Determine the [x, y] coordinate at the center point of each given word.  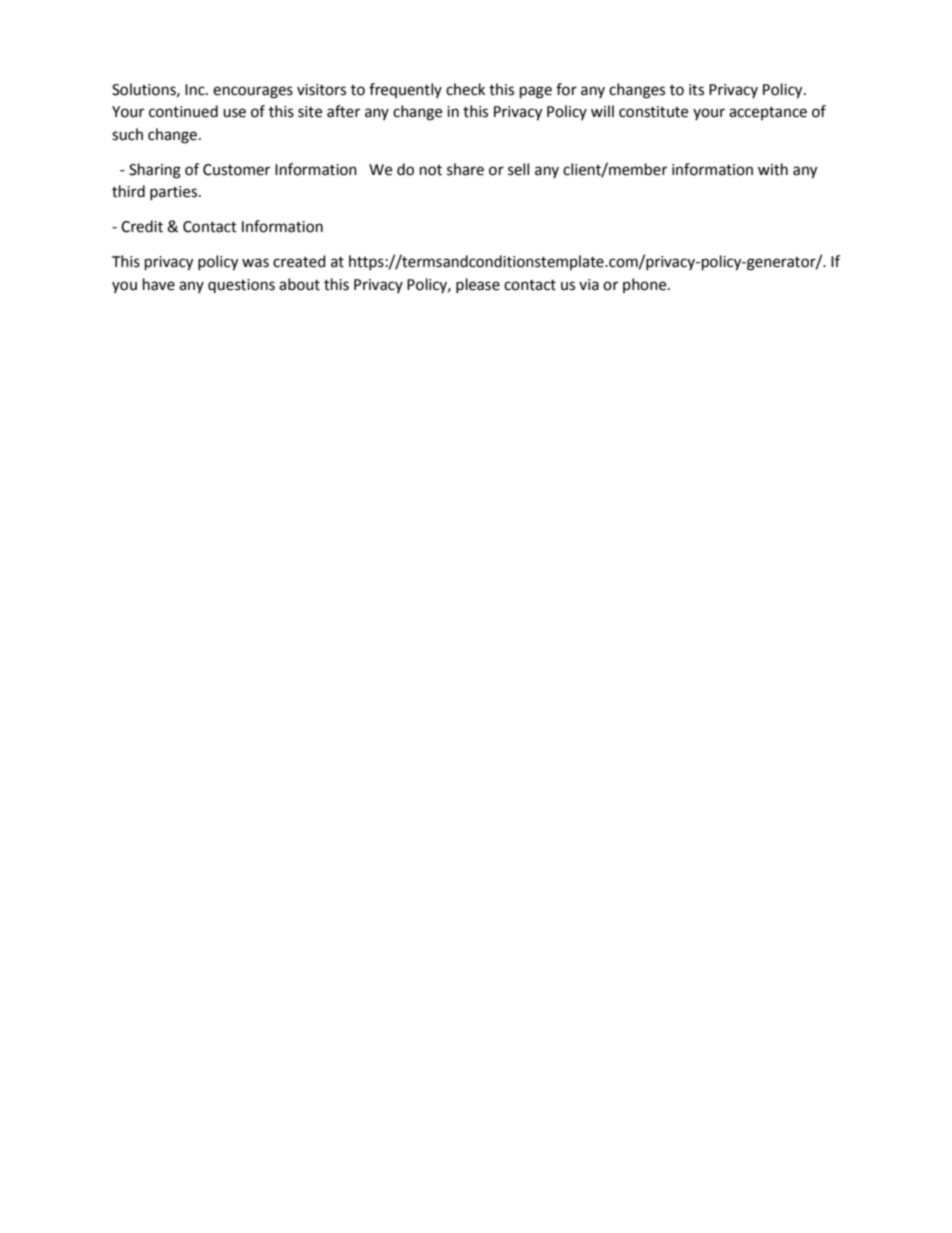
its [696, 90]
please [478, 285]
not [431, 170]
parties [175, 193]
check [465, 89]
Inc [196, 90]
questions [241, 286]
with [773, 169]
